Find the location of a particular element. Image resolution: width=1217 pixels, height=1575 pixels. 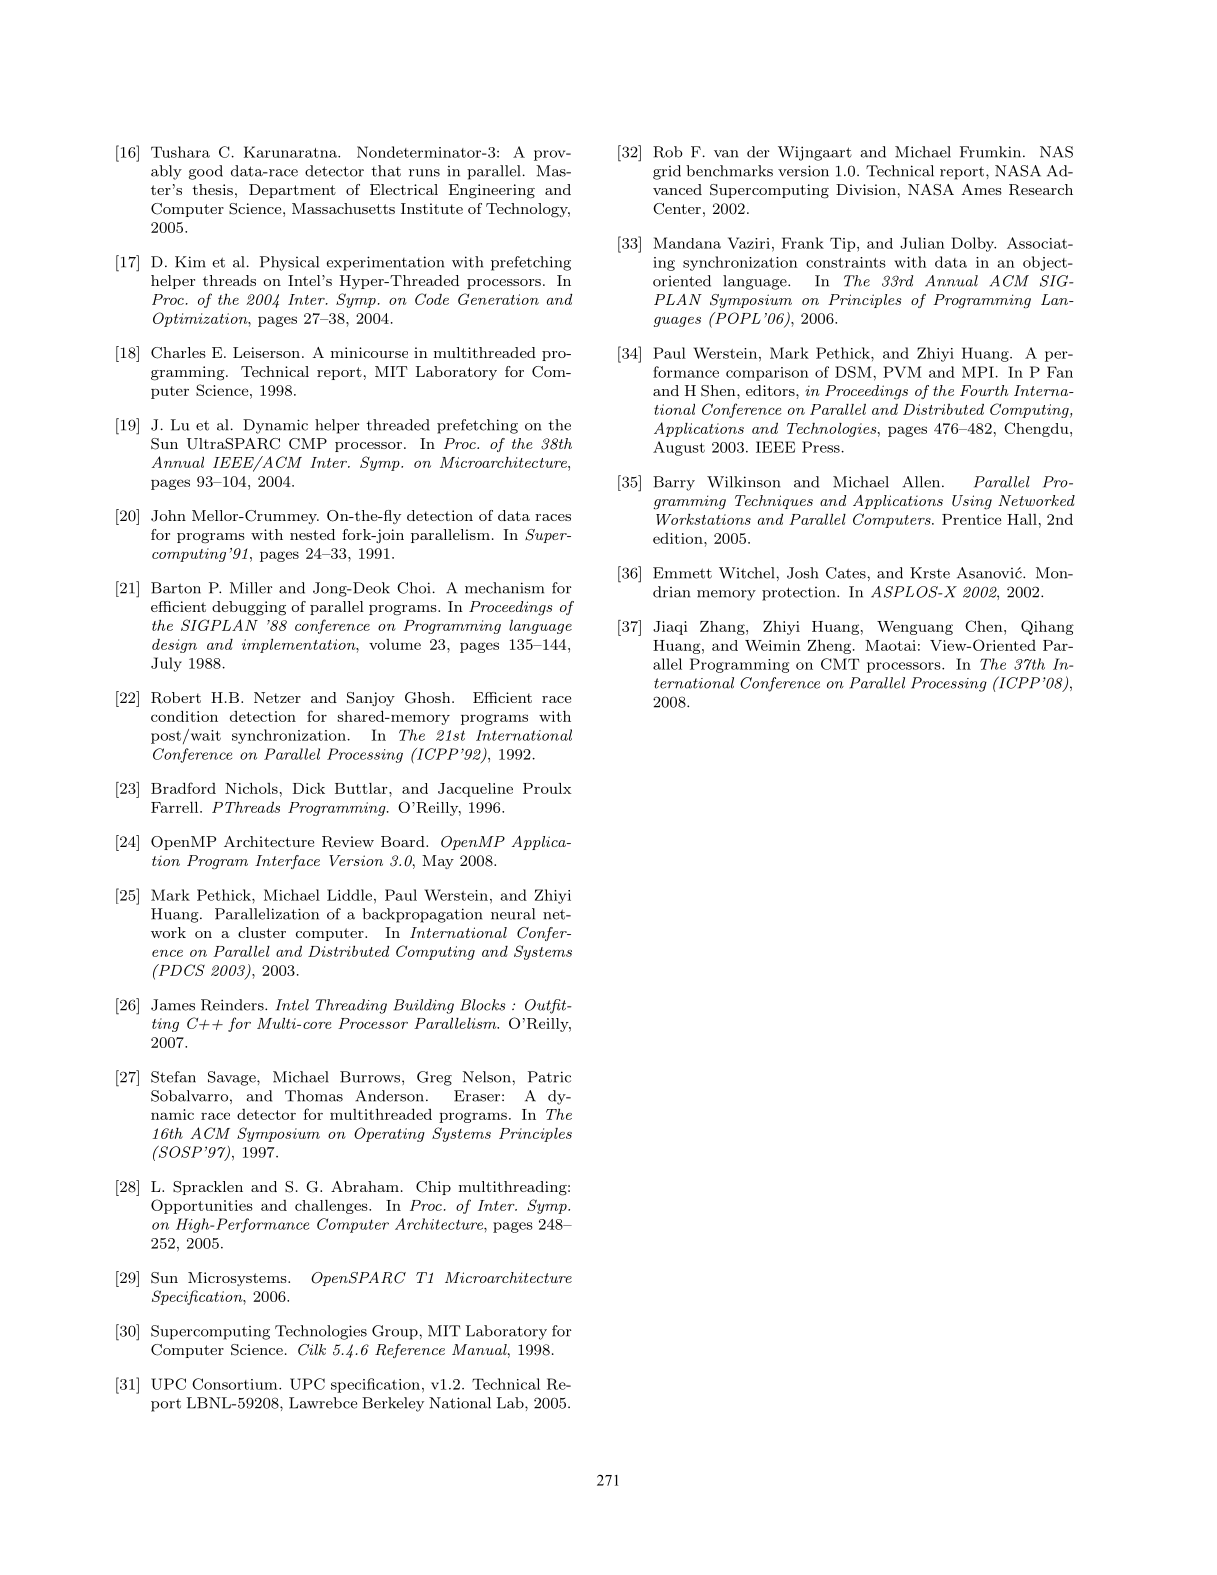

Berkeley is located at coordinates (393, 1404).
